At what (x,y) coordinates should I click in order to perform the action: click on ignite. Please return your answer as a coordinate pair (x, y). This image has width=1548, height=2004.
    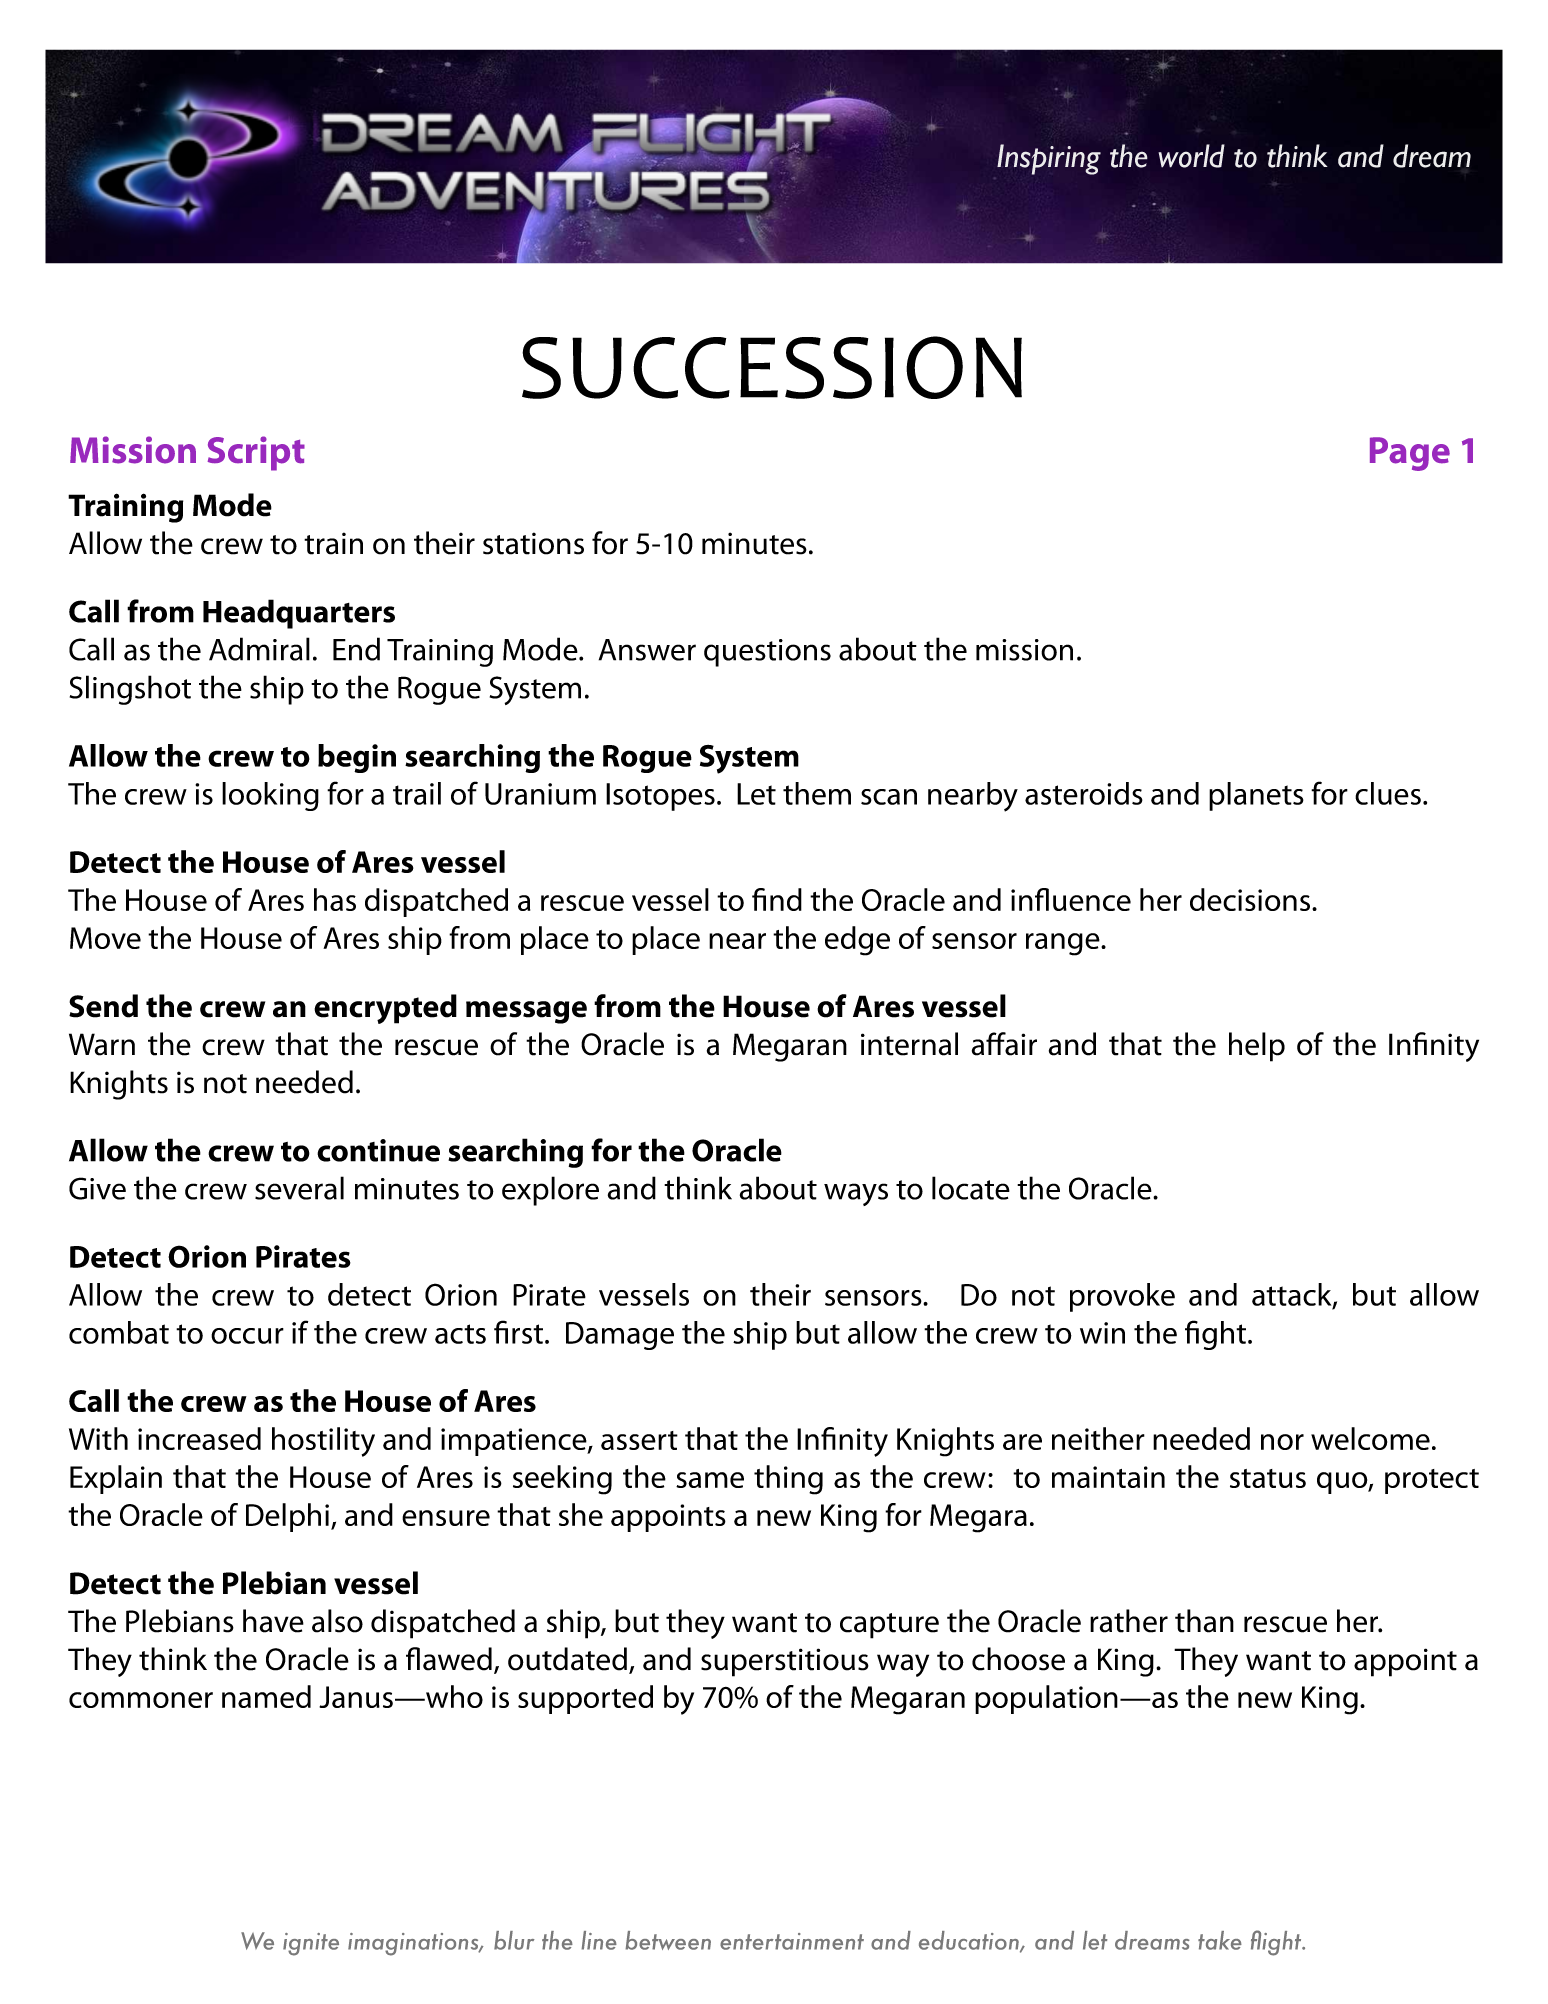
    Looking at the image, I should click on (311, 1944).
